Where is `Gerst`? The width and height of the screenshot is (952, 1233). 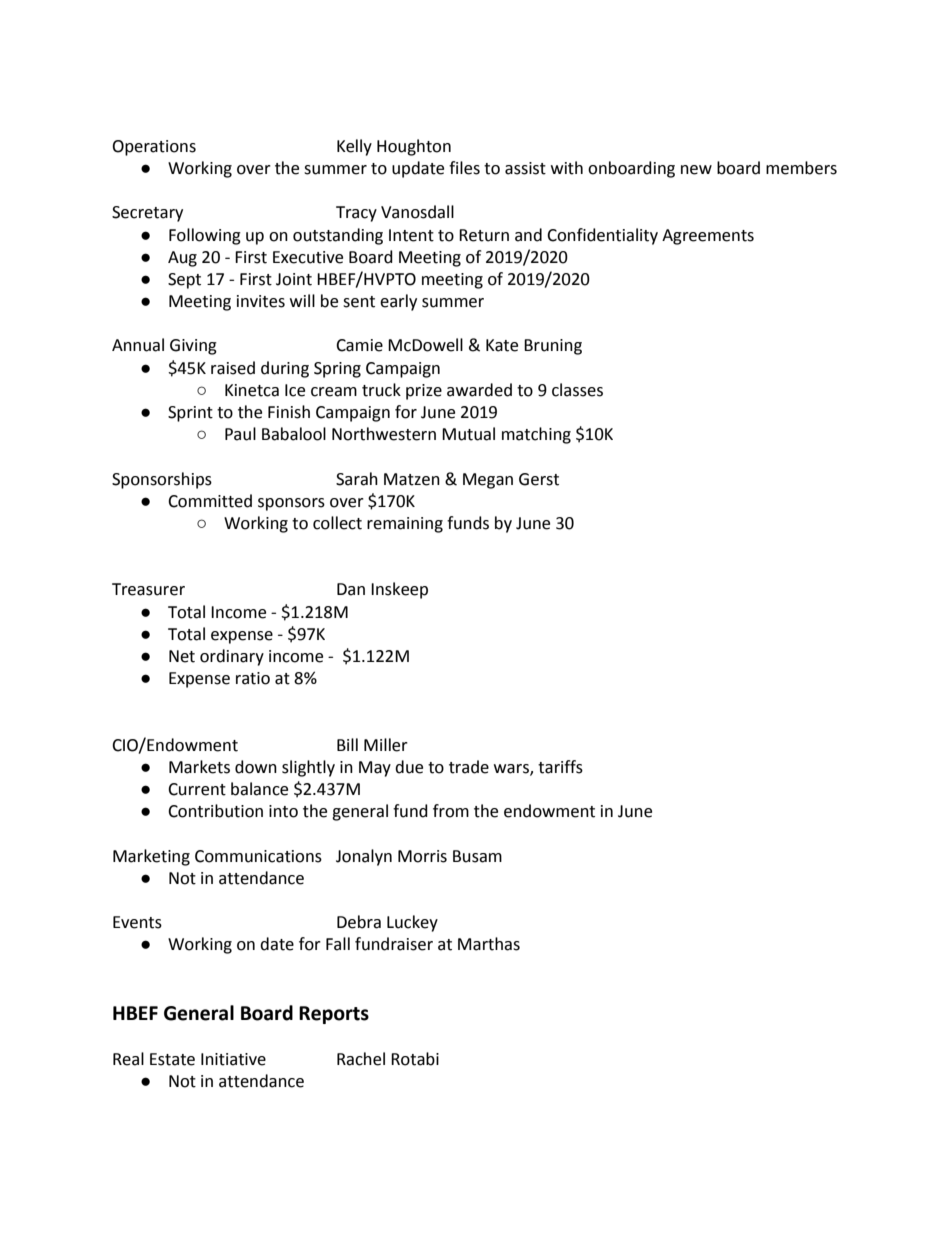 Gerst is located at coordinates (539, 479).
